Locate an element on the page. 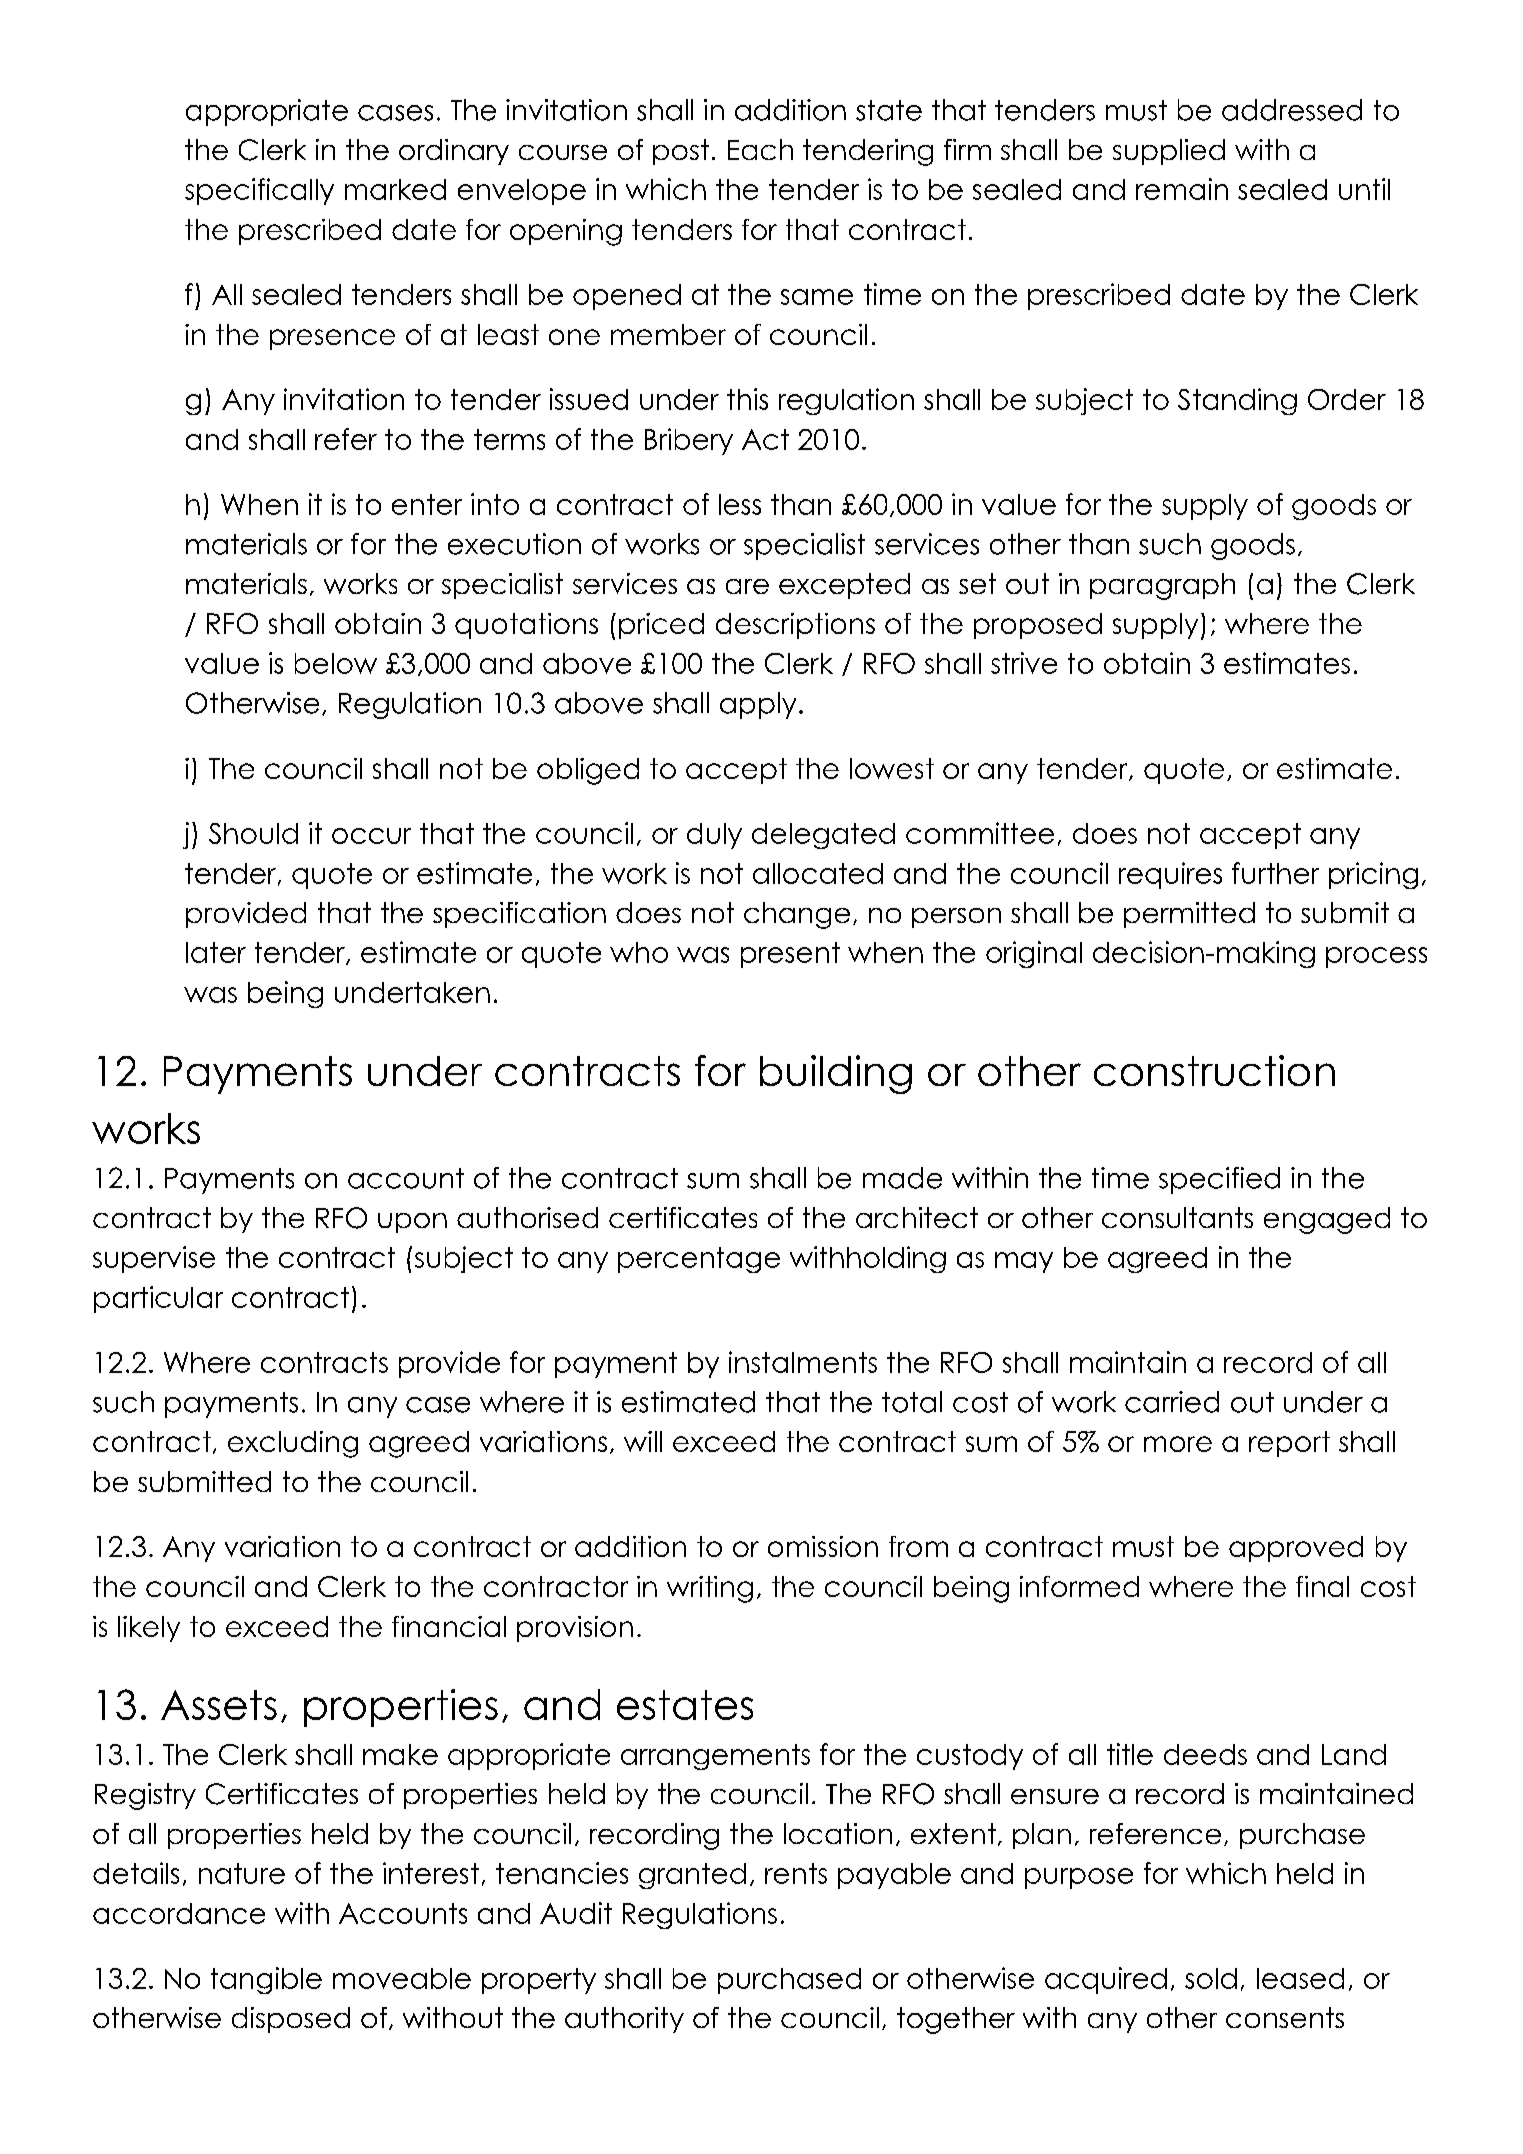  rents is located at coordinates (796, 1873).
